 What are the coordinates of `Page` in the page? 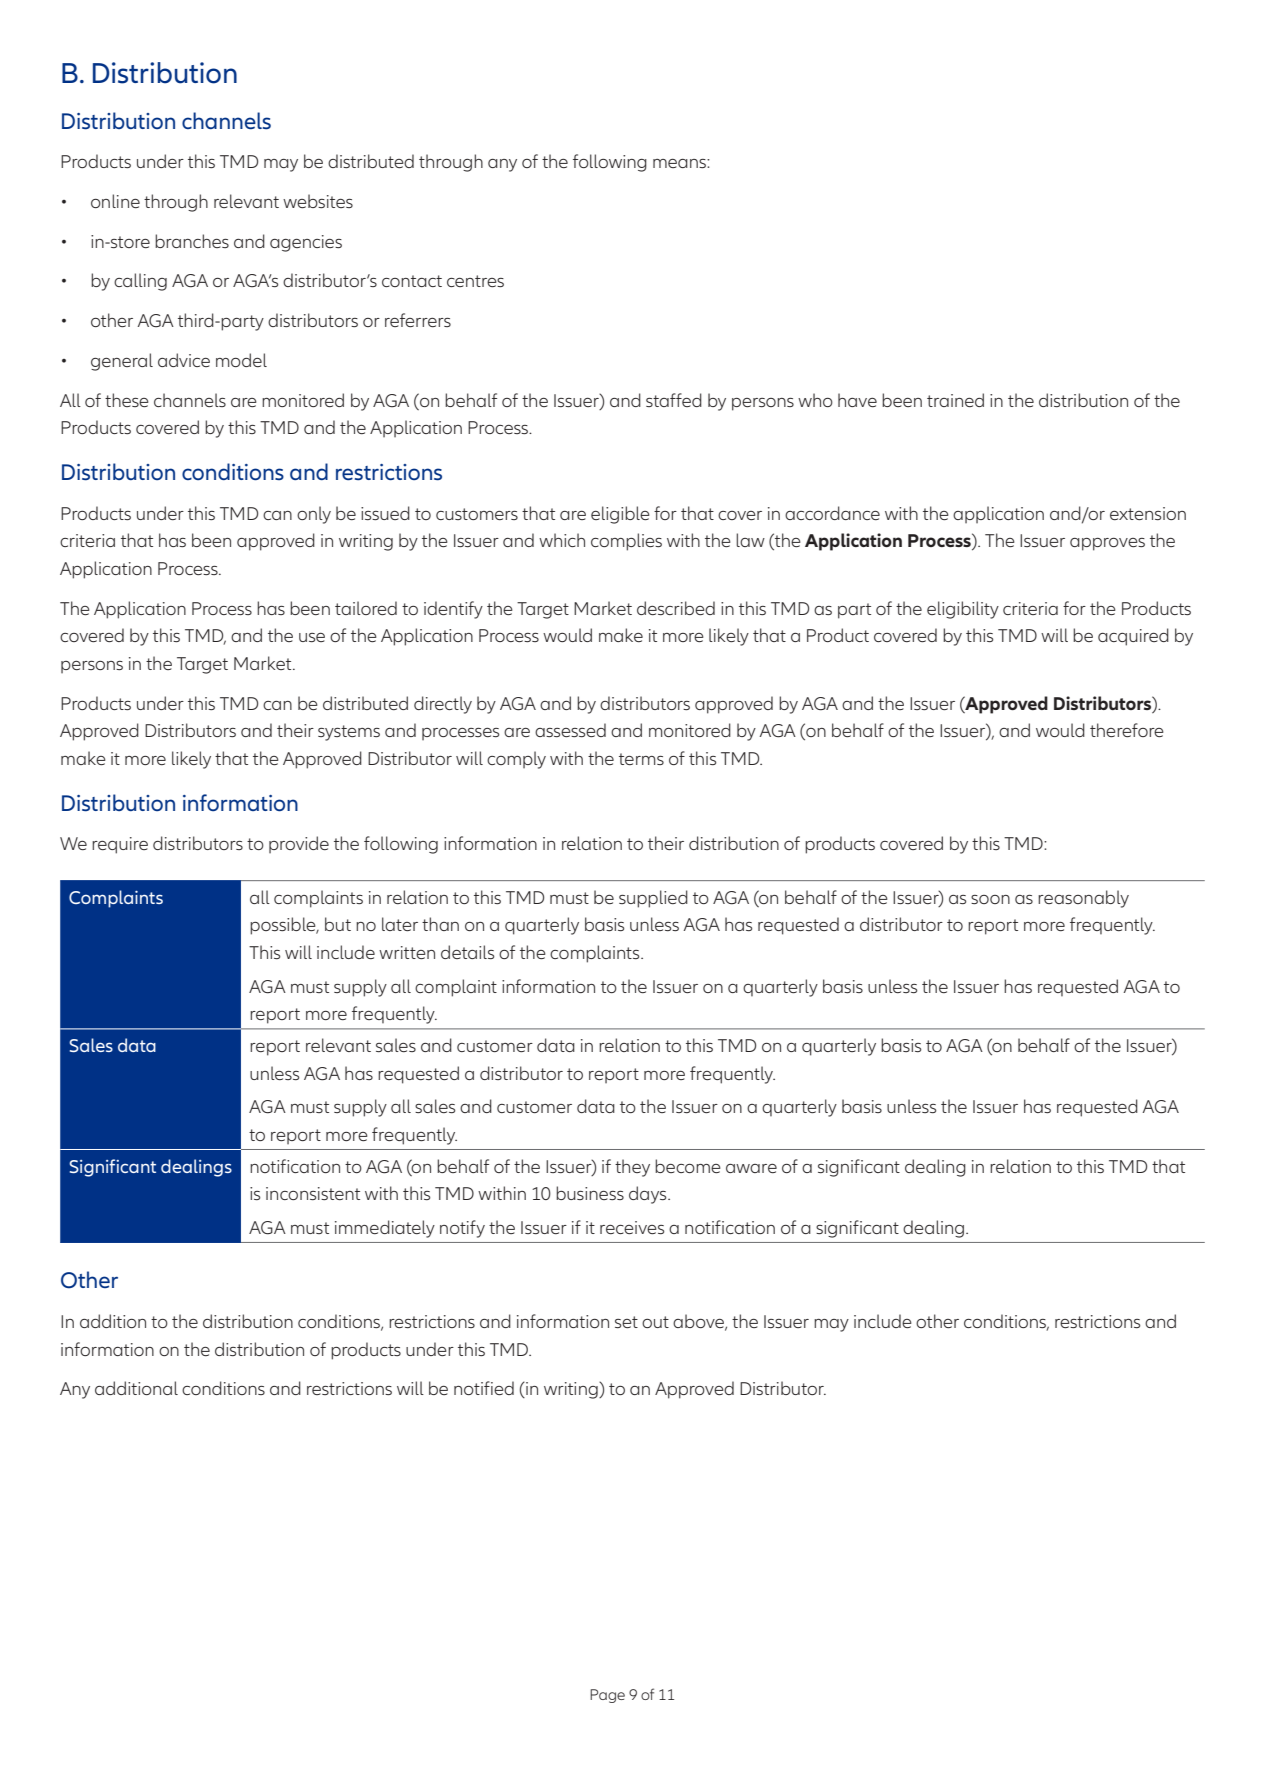 It's located at (607, 1696).
